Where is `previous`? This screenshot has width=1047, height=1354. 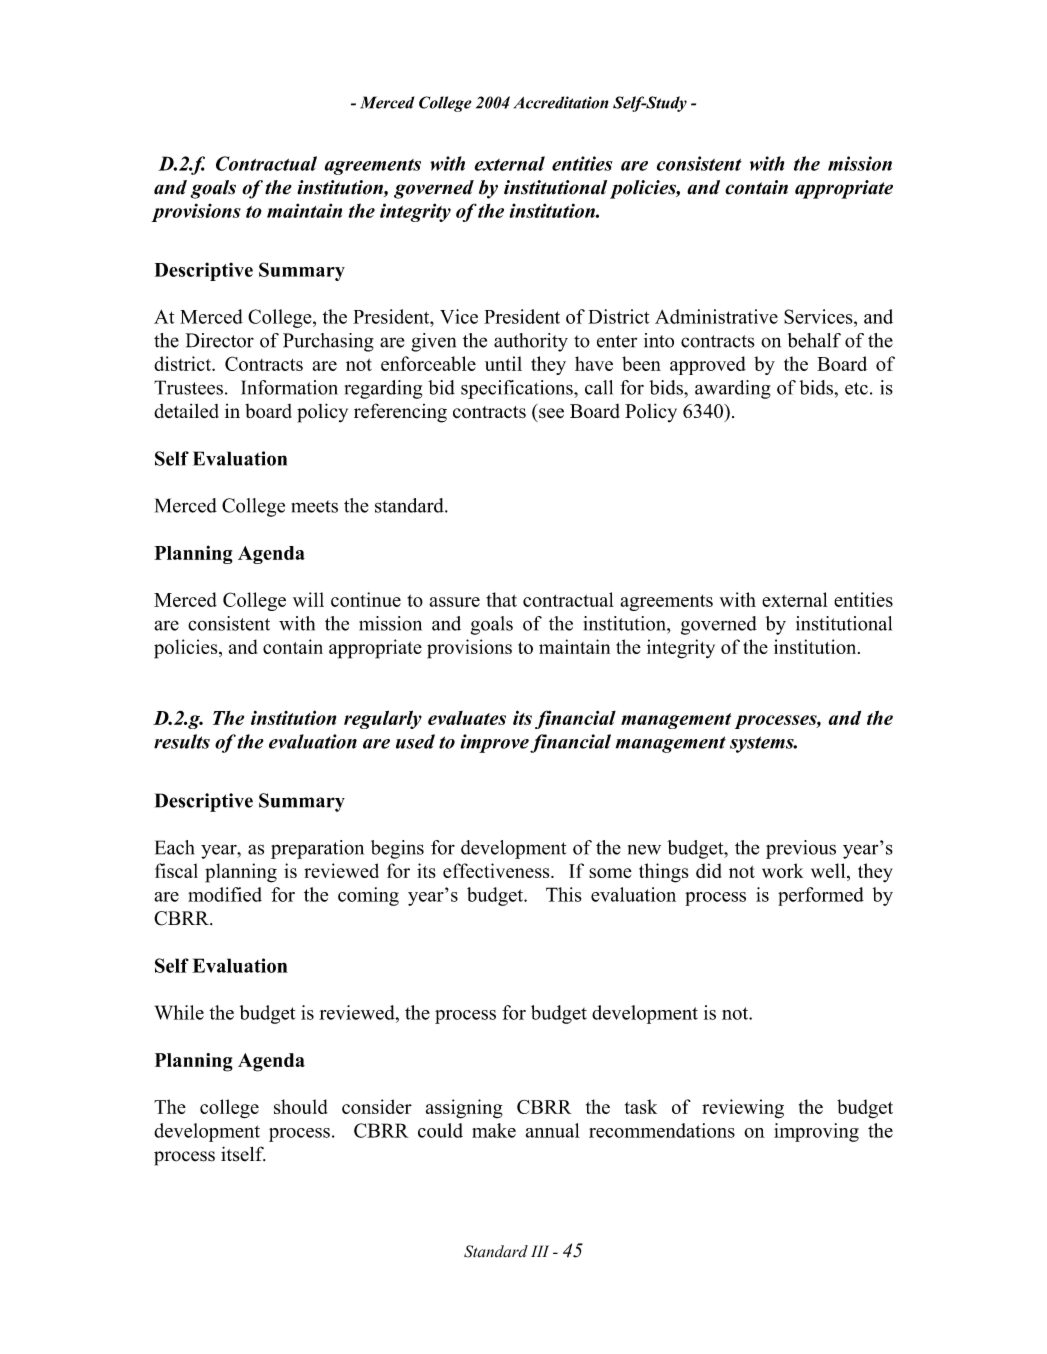
previous is located at coordinates (801, 849).
